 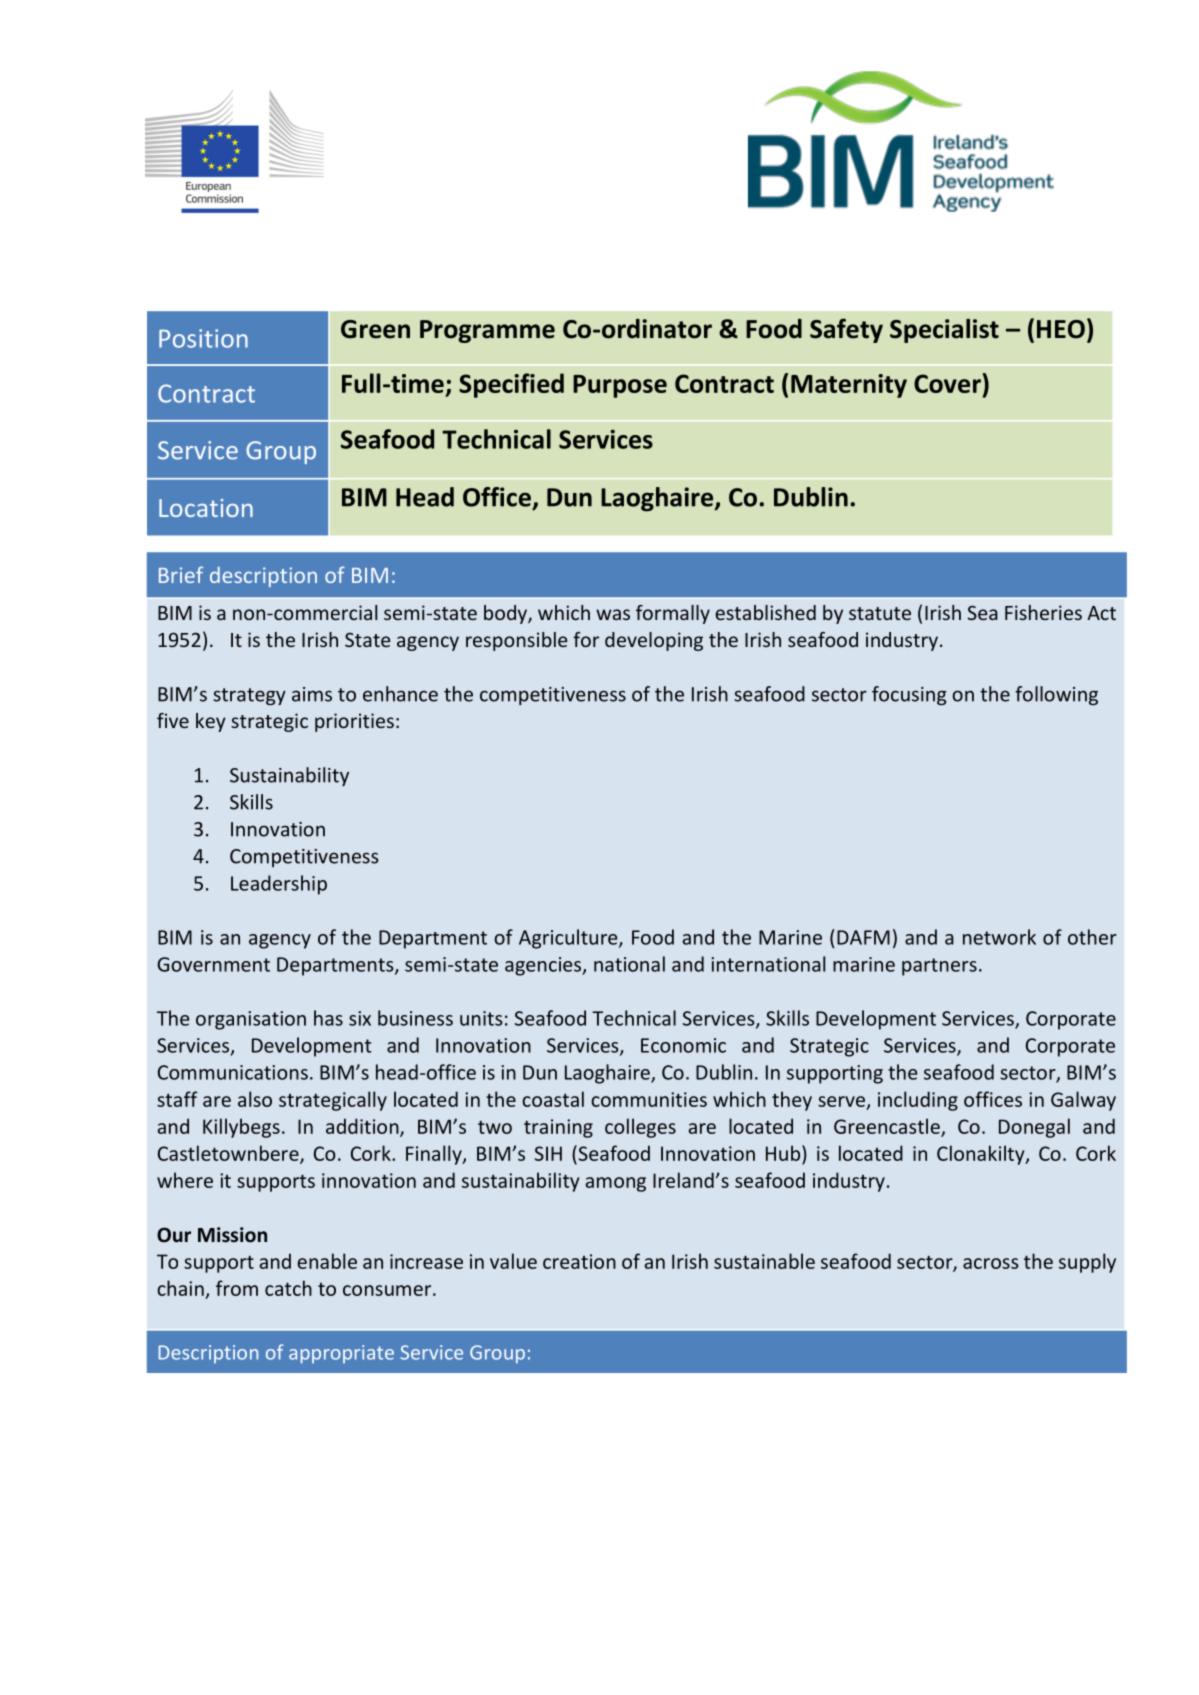 I want to click on across, so click(x=991, y=1263).
